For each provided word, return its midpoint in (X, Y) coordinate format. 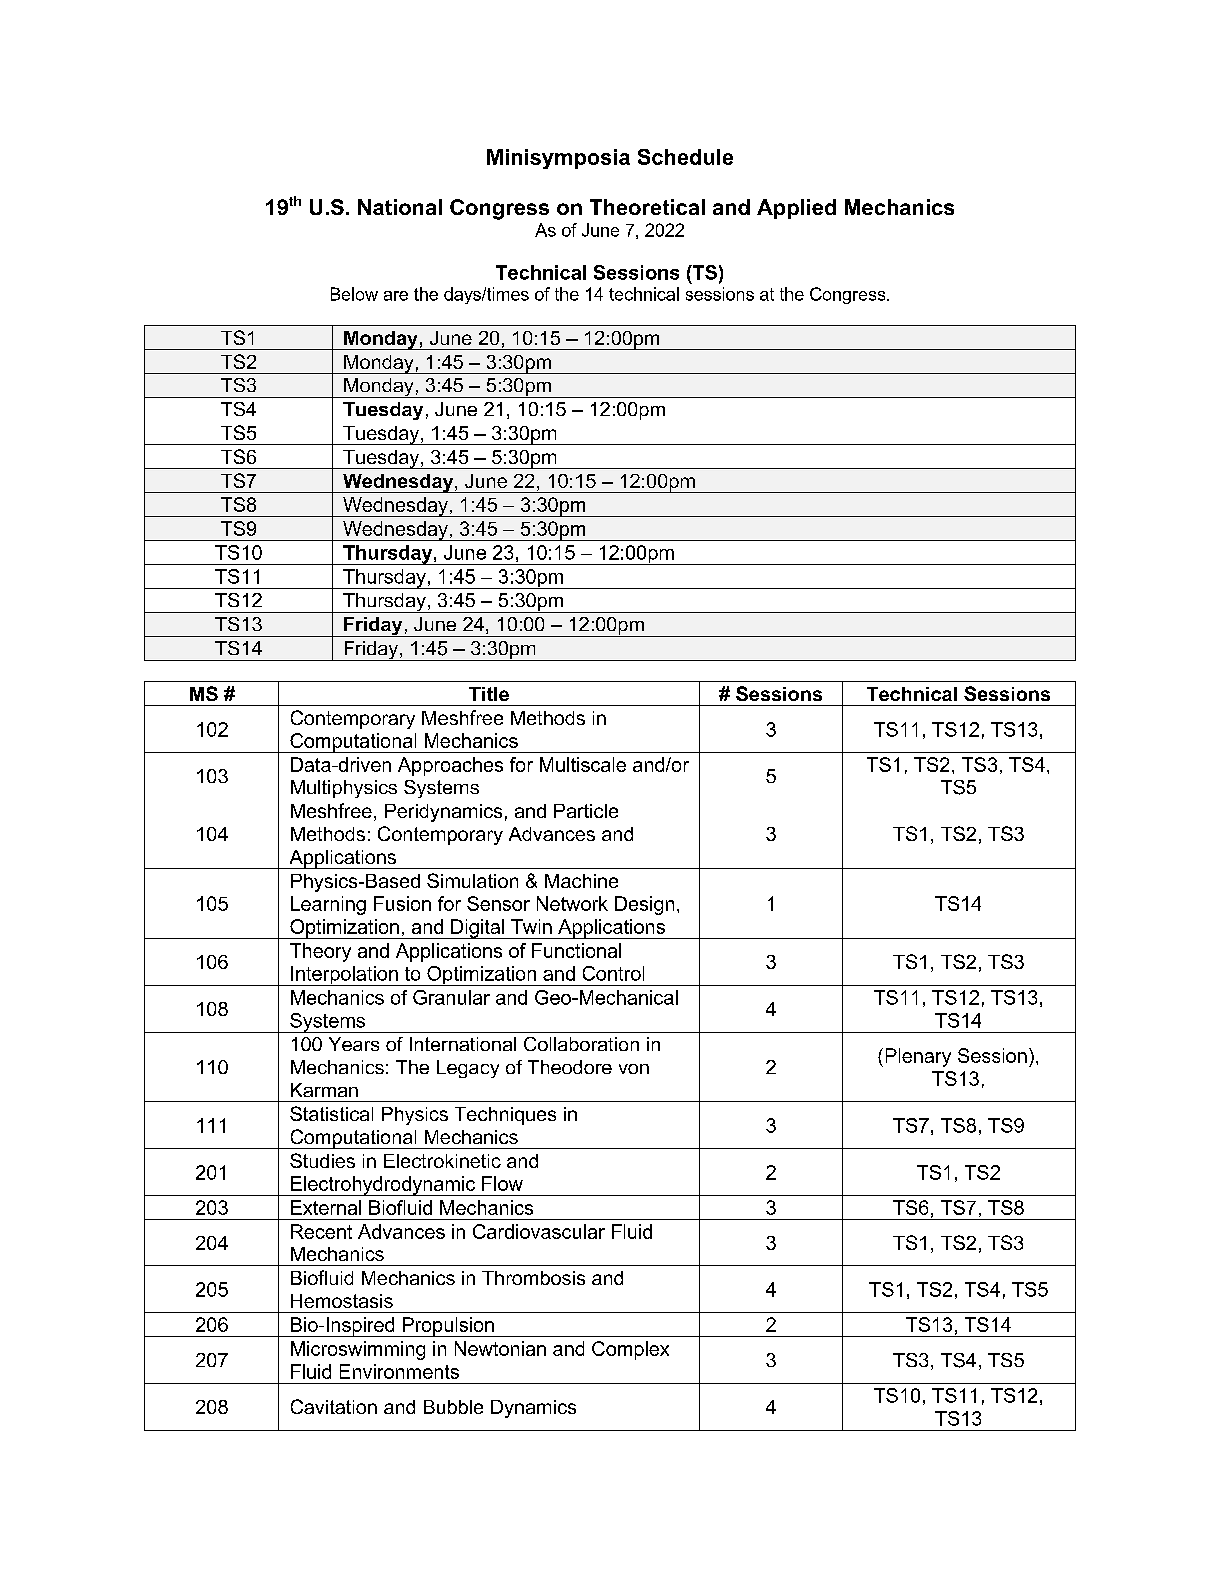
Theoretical (647, 207)
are (396, 296)
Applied (796, 209)
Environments (399, 1371)
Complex (630, 1350)
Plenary (918, 1057)
